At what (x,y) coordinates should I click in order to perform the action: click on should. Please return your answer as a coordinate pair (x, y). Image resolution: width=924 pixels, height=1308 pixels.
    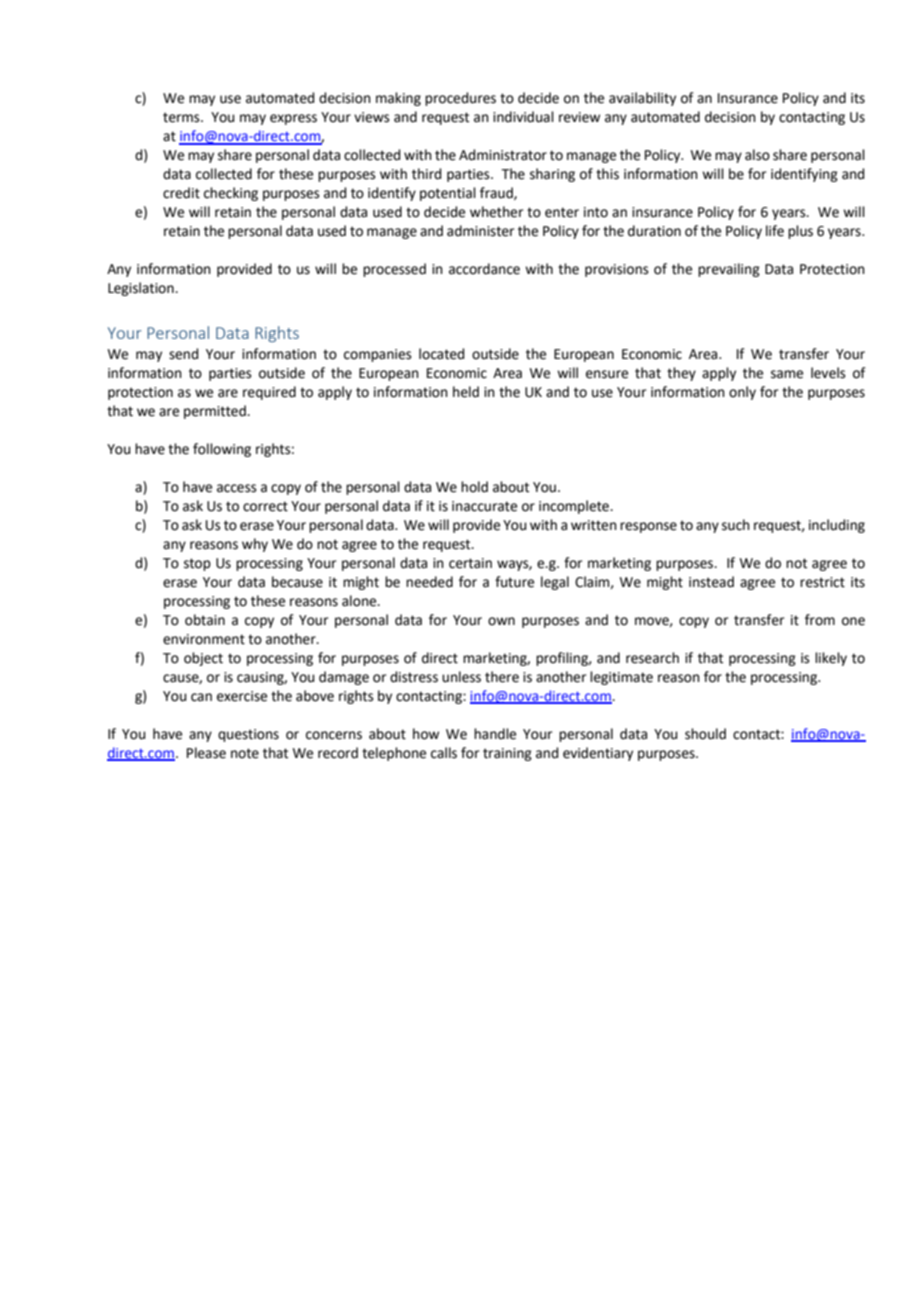
    Looking at the image, I should click on (705, 734).
